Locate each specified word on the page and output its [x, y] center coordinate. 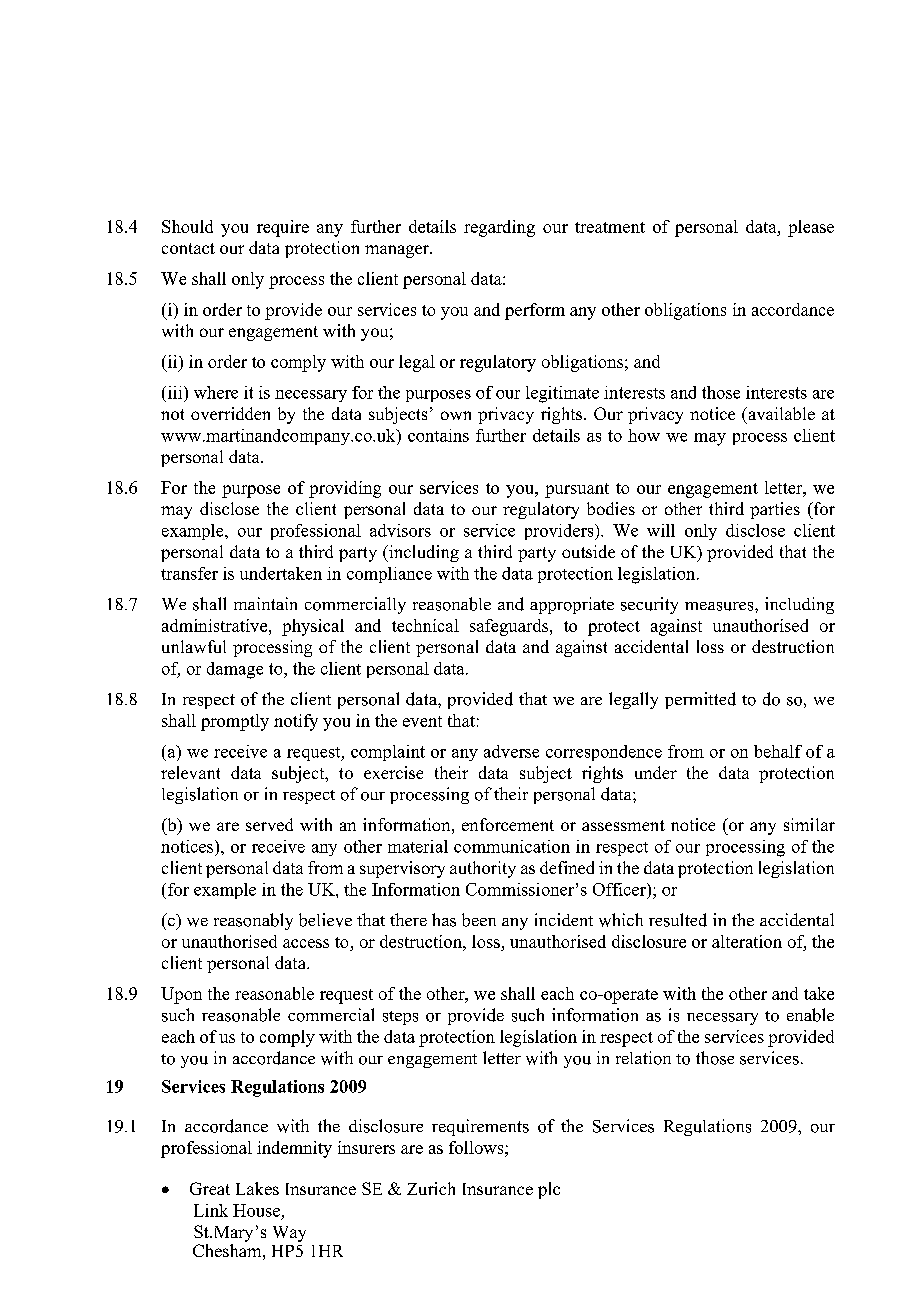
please [811, 228]
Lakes [257, 1188]
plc [549, 1190]
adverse [511, 751]
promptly [235, 722]
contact [188, 248]
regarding [499, 228]
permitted [700, 700]
